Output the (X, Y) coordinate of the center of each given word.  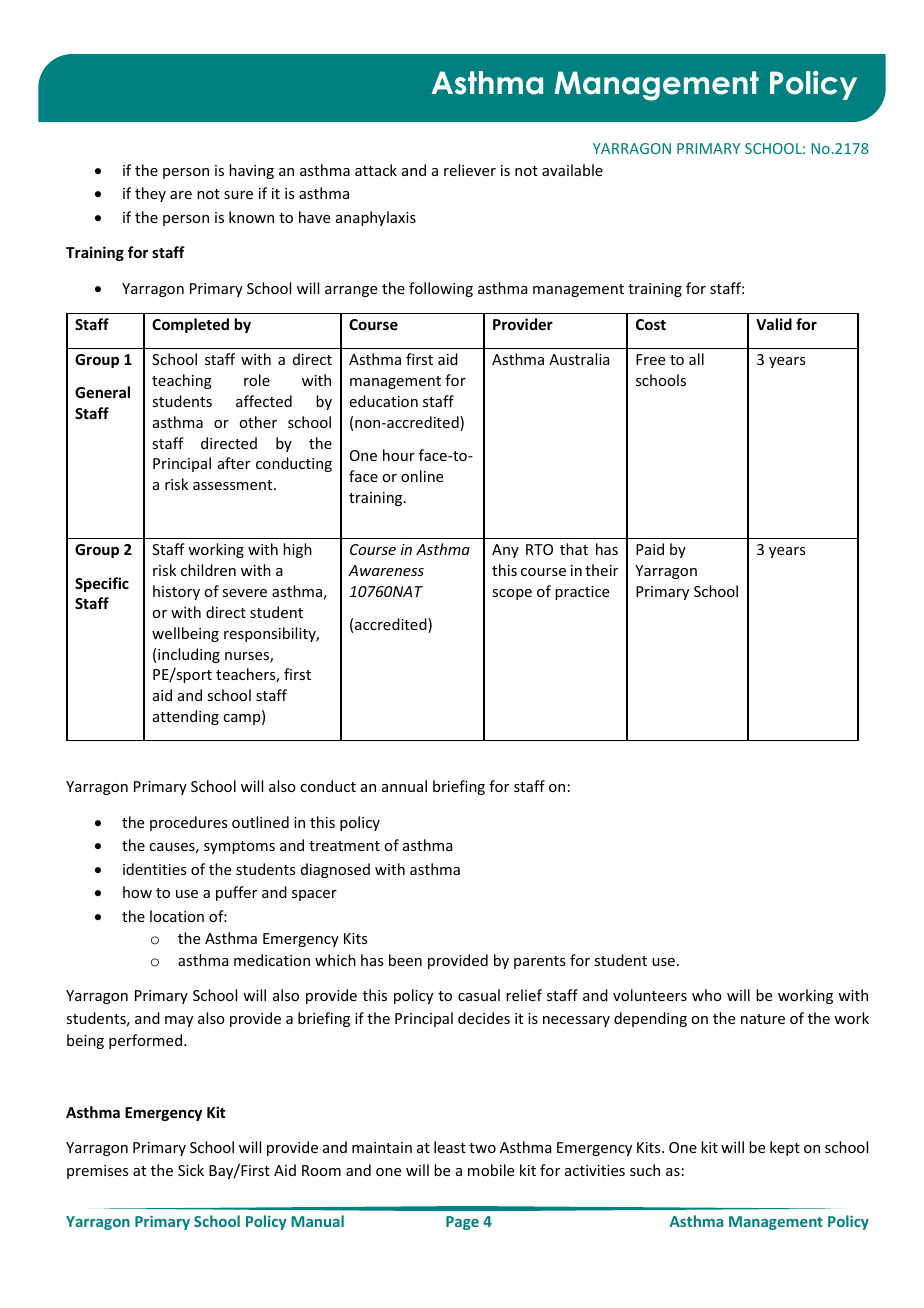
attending (186, 717)
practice (582, 593)
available (572, 170)
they (150, 194)
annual (404, 786)
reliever (470, 170)
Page (462, 1223)
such (645, 1170)
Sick (191, 1170)
